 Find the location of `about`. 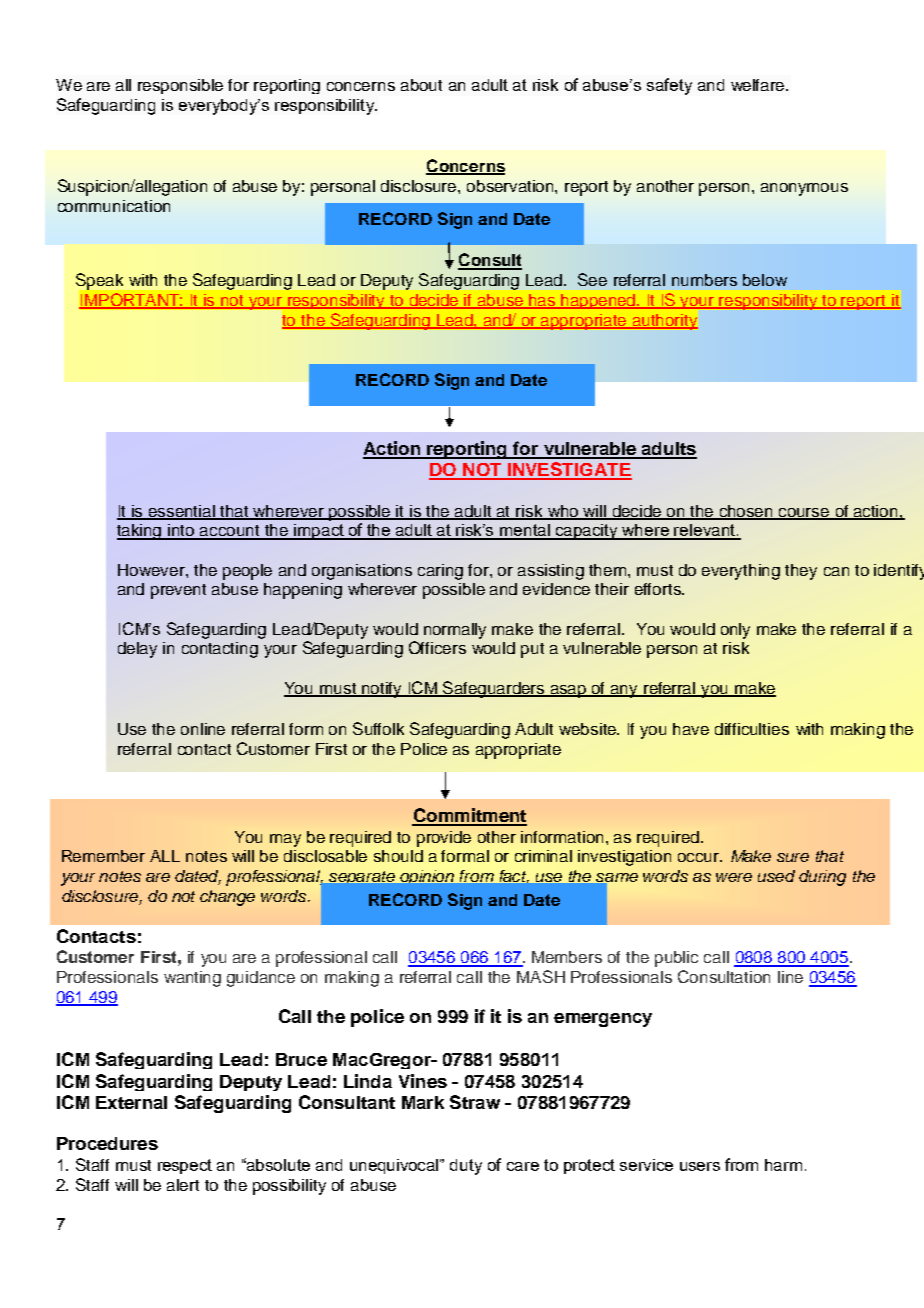

about is located at coordinates (421, 85).
